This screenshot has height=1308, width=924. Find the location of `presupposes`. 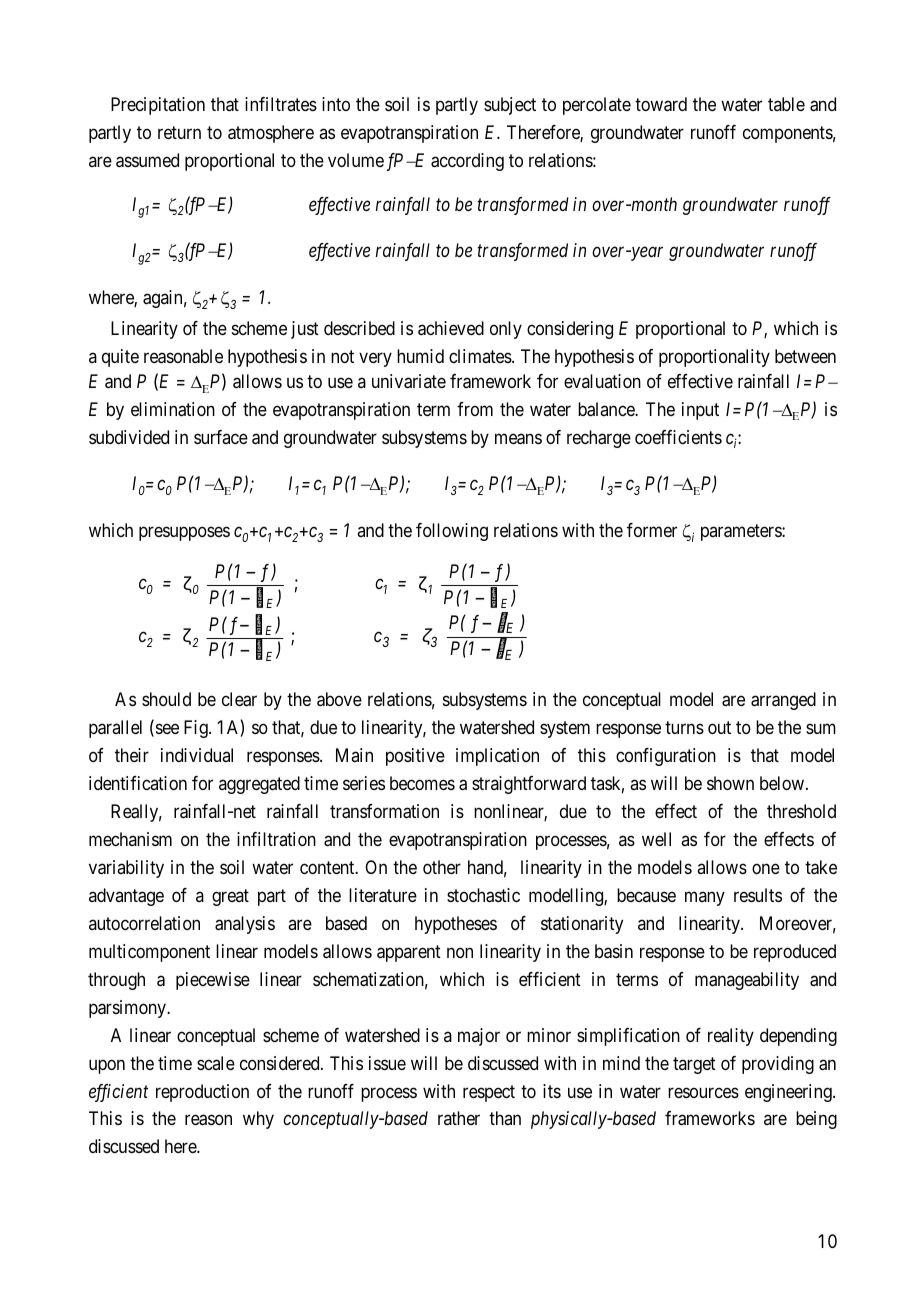

presupposes is located at coordinates (184, 533).
